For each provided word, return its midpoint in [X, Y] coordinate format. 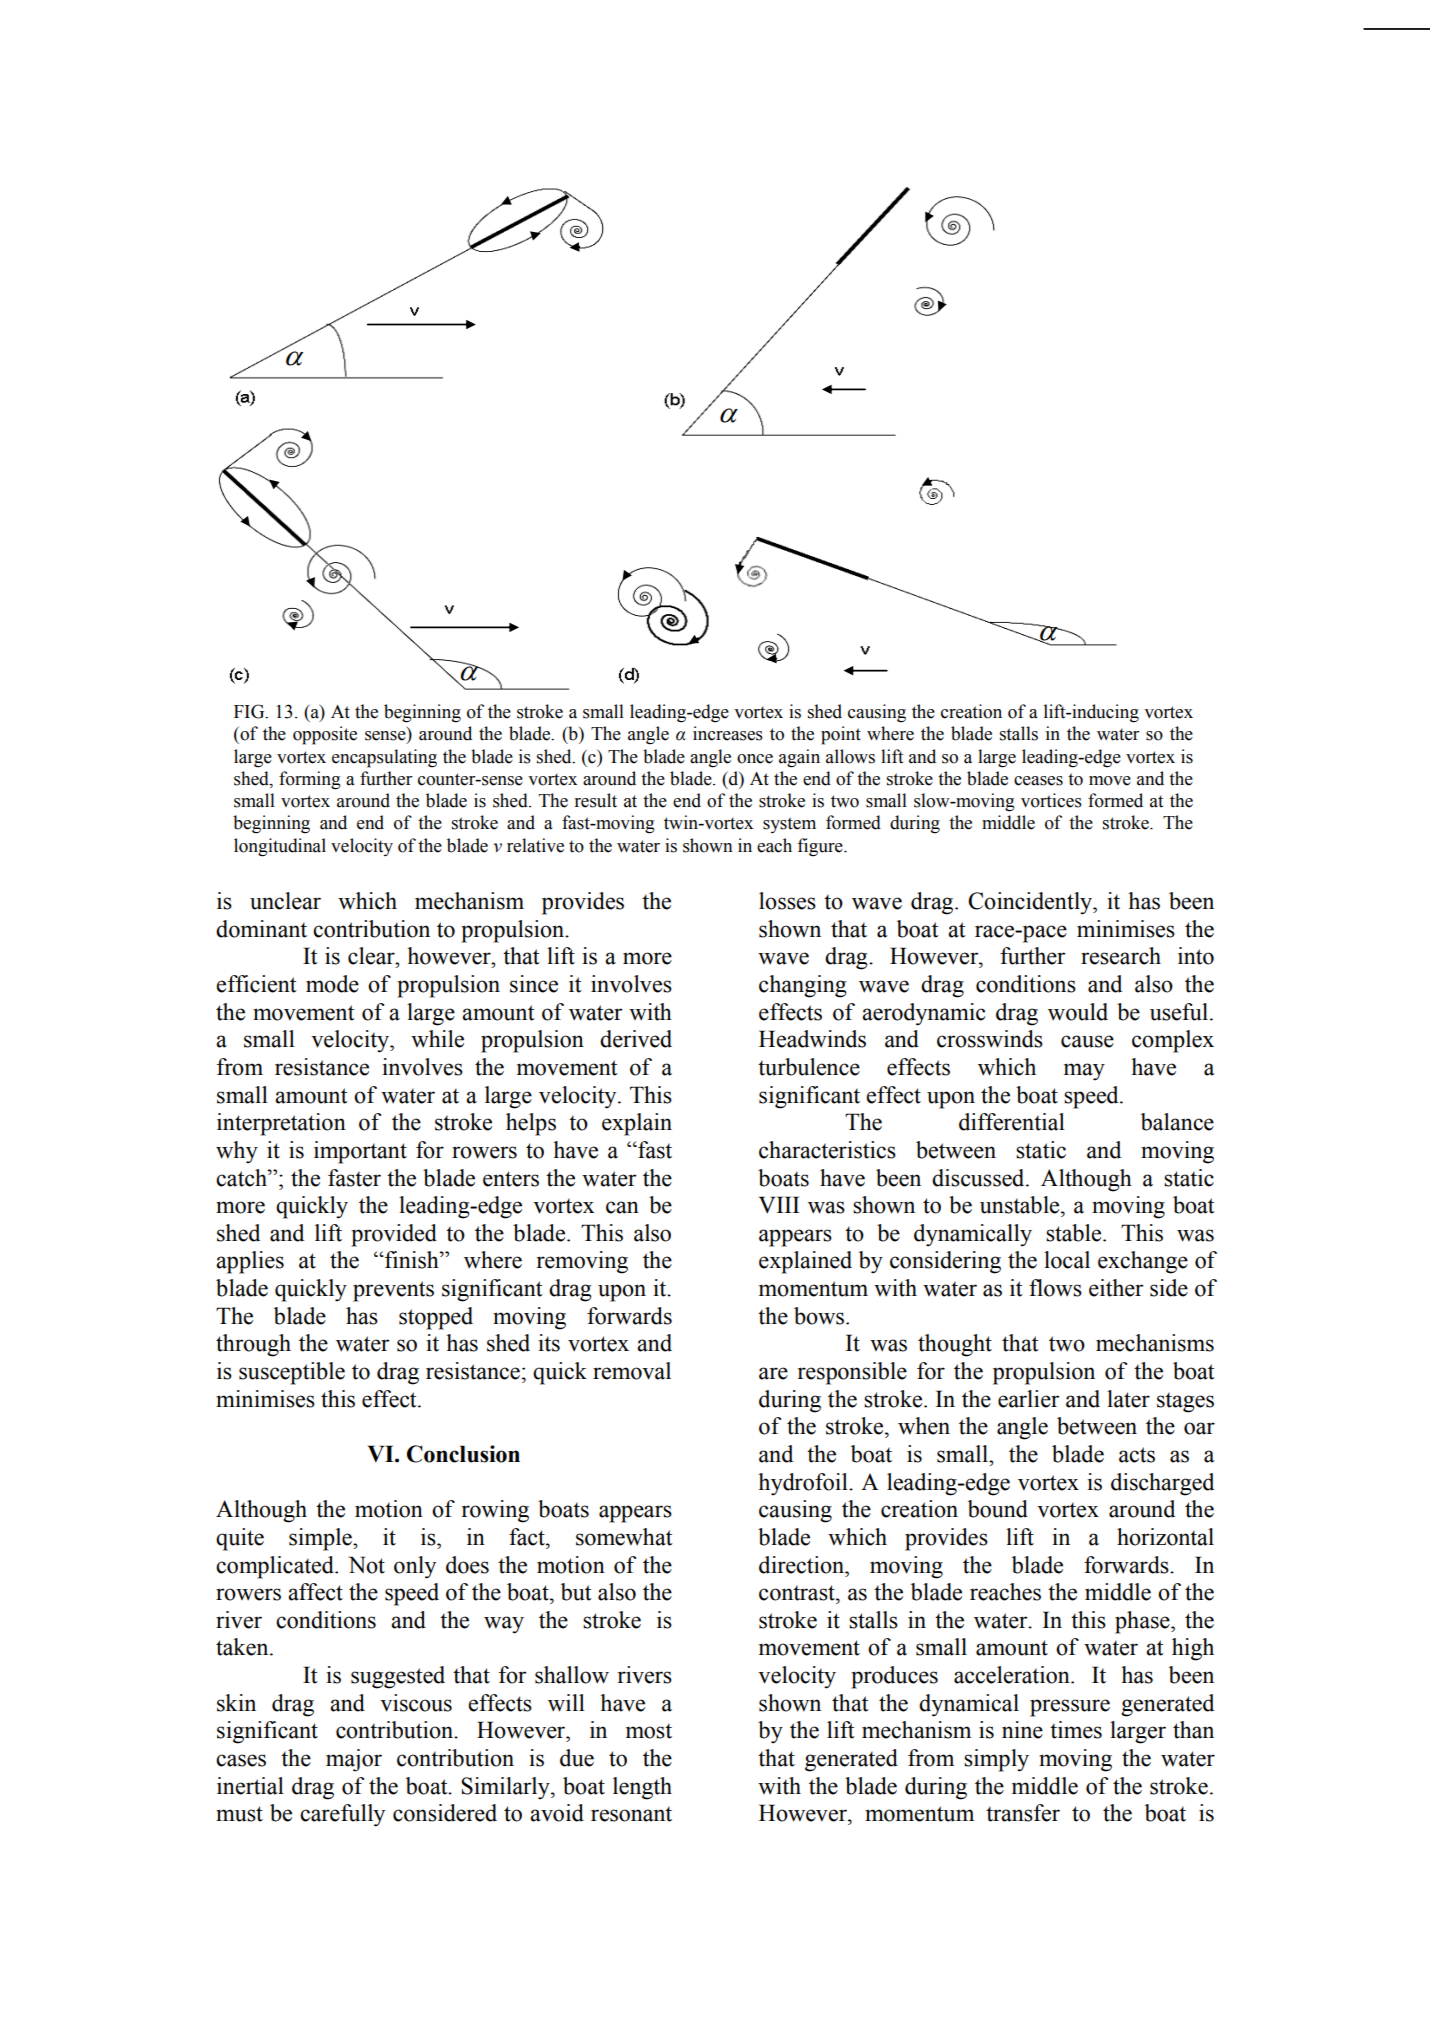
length [642, 1788]
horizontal [1165, 1537]
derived [636, 1039]
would [1078, 1012]
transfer [1023, 1813]
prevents [393, 1291]
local [1067, 1260]
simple [321, 1539]
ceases [1038, 781]
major [354, 1760]
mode [332, 984]
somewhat [624, 1537]
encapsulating [384, 758]
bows [820, 1316]
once [755, 759]
